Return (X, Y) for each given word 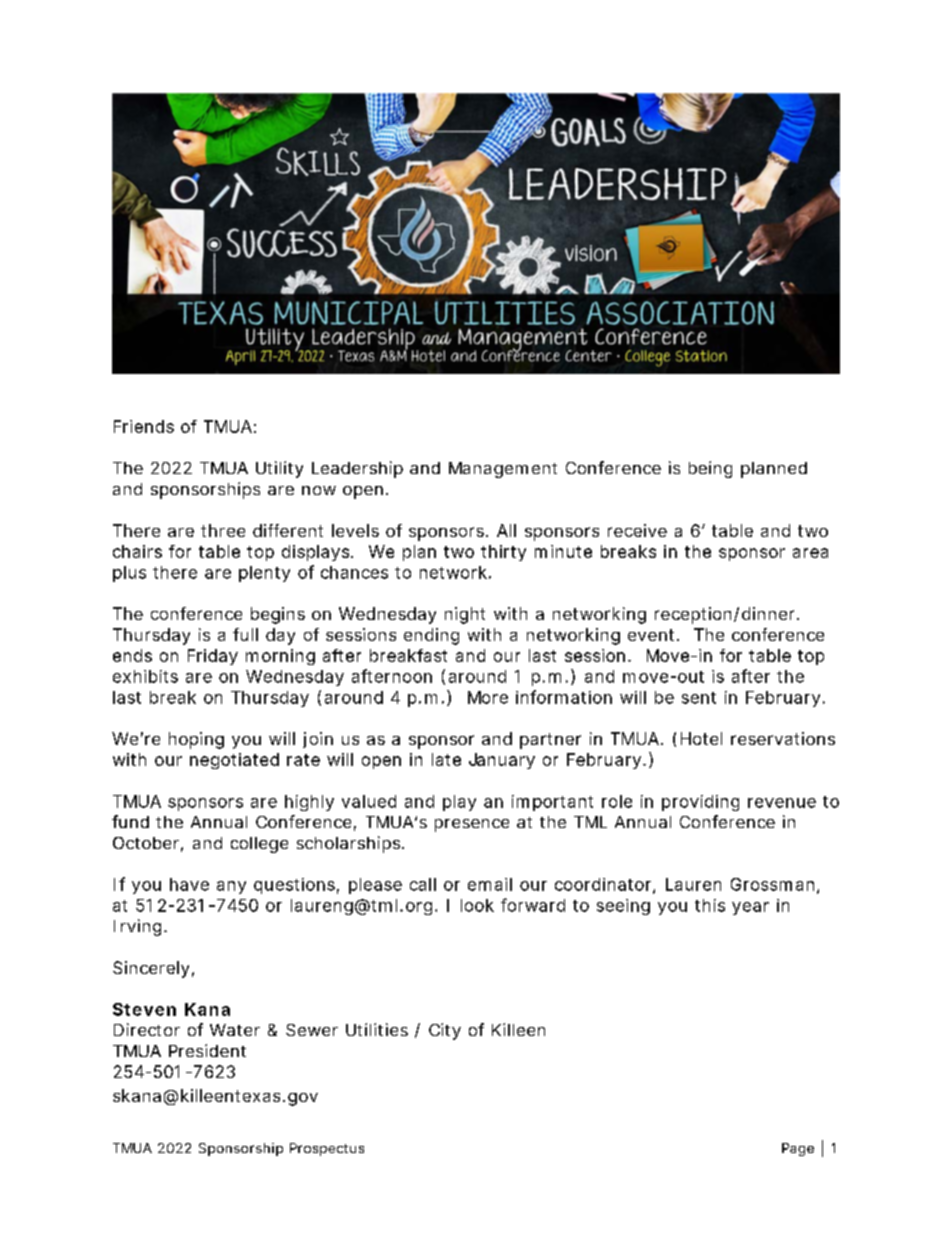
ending (431, 636)
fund (130, 821)
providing (700, 803)
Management (503, 470)
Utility (279, 469)
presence (472, 825)
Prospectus (327, 1149)
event (653, 635)
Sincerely (151, 969)
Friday (213, 657)
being (710, 469)
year (750, 908)
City (445, 1031)
